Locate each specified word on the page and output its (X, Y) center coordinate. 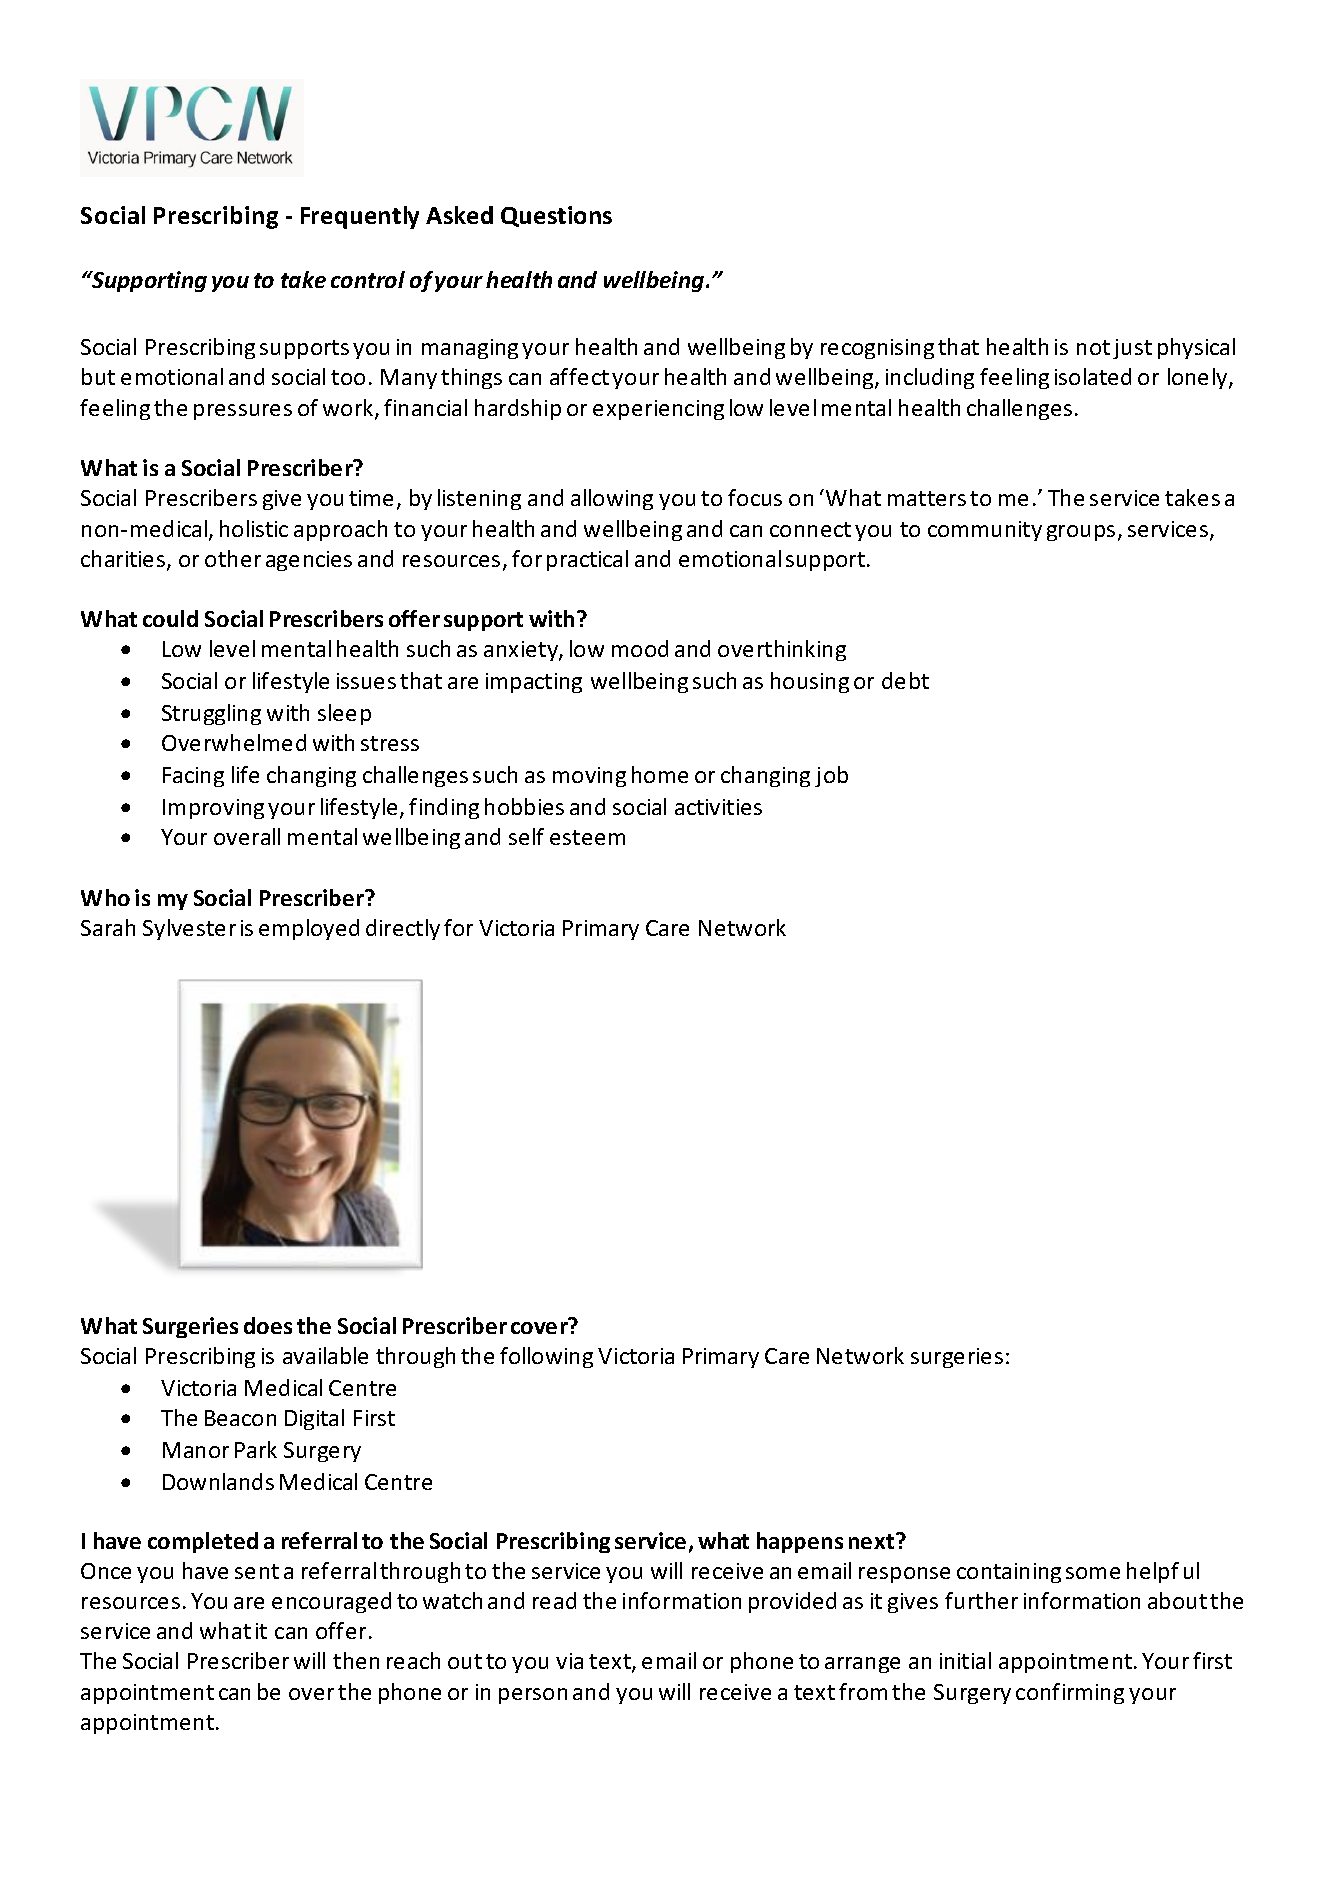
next (873, 1541)
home (660, 774)
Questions (556, 216)
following (546, 1357)
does (268, 1325)
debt (905, 680)
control (368, 279)
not (1093, 347)
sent (257, 1571)
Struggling (211, 714)
